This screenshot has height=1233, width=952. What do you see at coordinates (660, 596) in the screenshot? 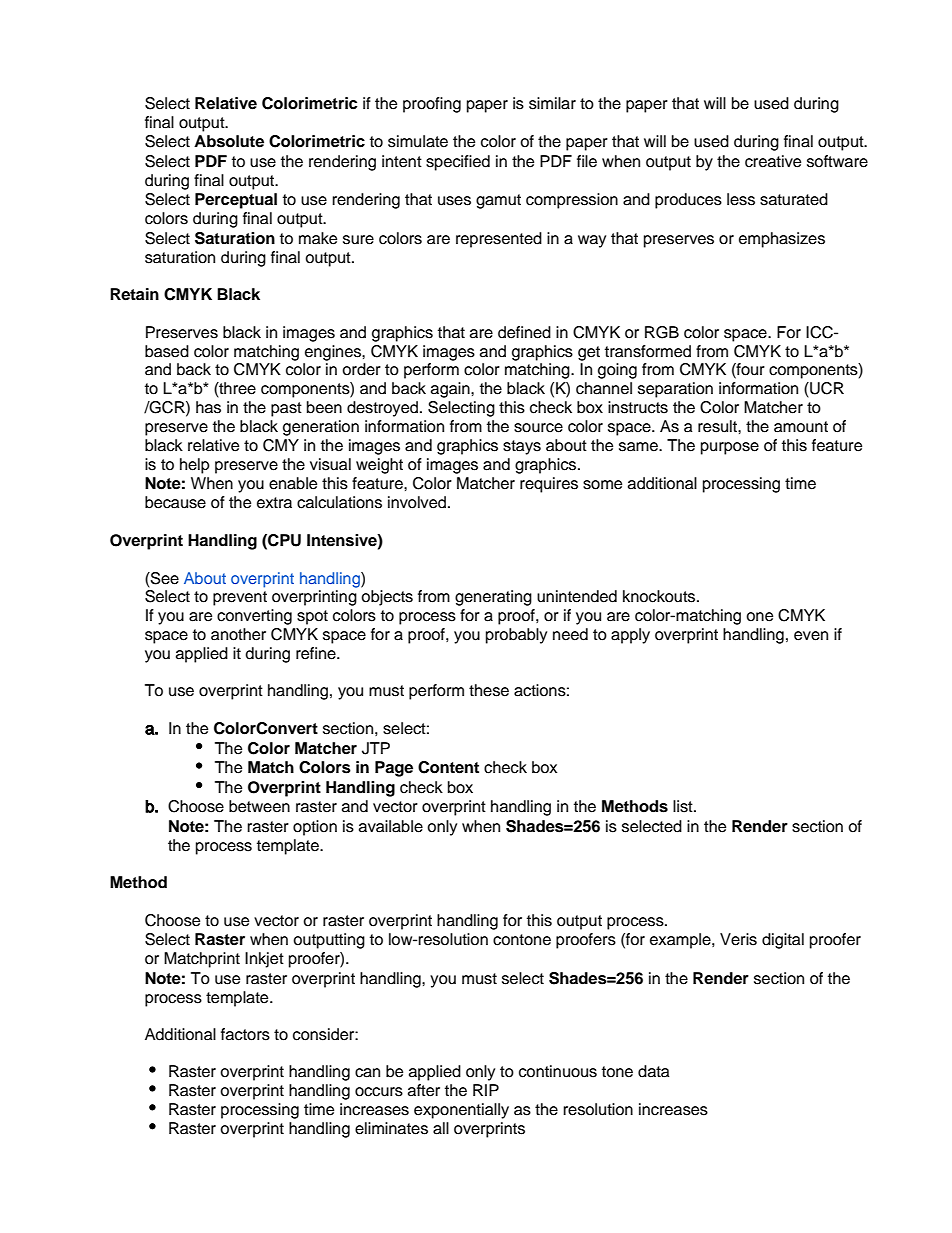
I see `knockouts` at bounding box center [660, 596].
